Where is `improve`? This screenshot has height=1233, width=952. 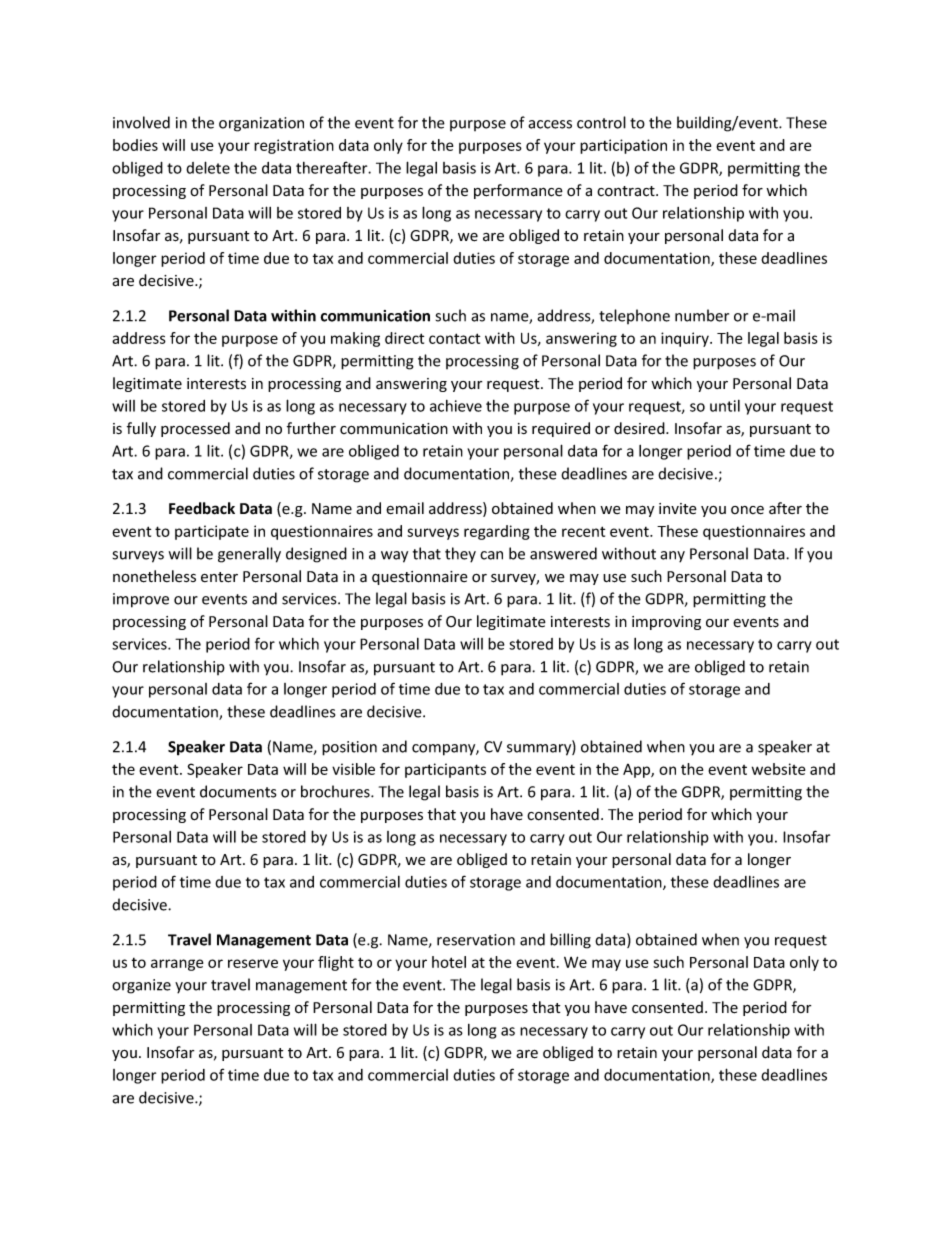 improve is located at coordinates (141, 600).
